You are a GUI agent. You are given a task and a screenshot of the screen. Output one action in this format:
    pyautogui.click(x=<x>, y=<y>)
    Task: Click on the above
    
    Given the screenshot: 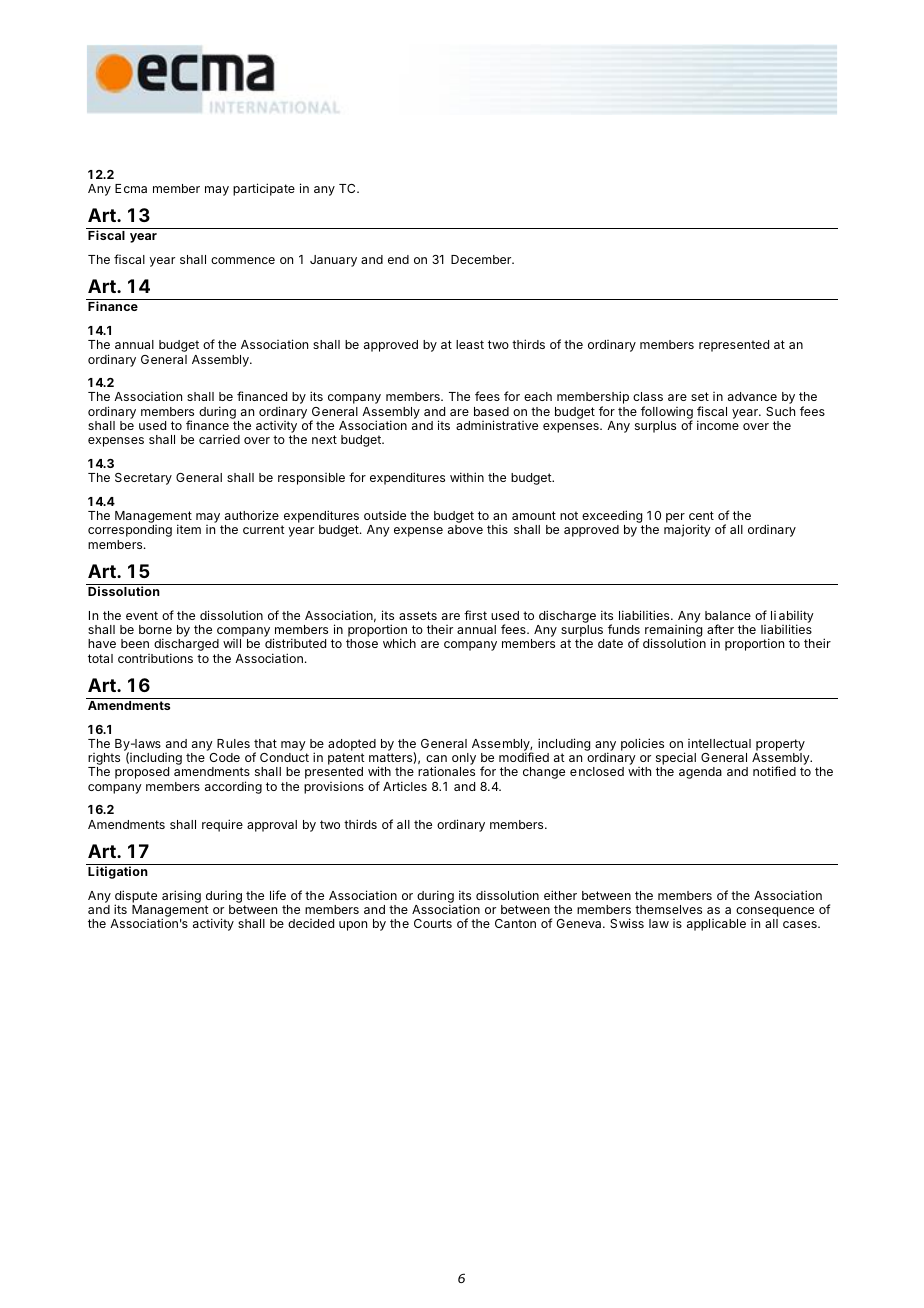 What is the action you would take?
    pyautogui.click(x=465, y=529)
